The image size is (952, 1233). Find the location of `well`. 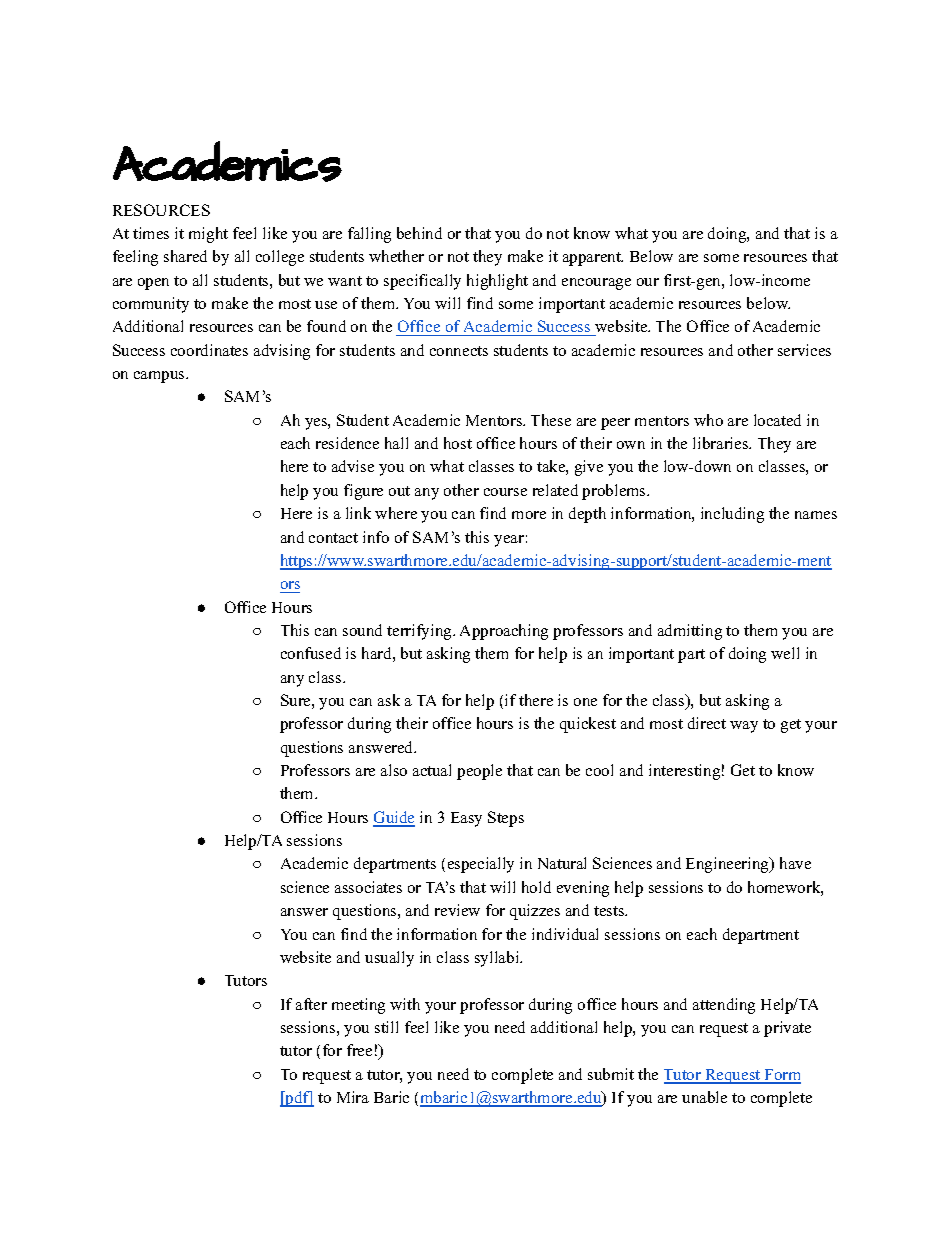

well is located at coordinates (785, 653).
